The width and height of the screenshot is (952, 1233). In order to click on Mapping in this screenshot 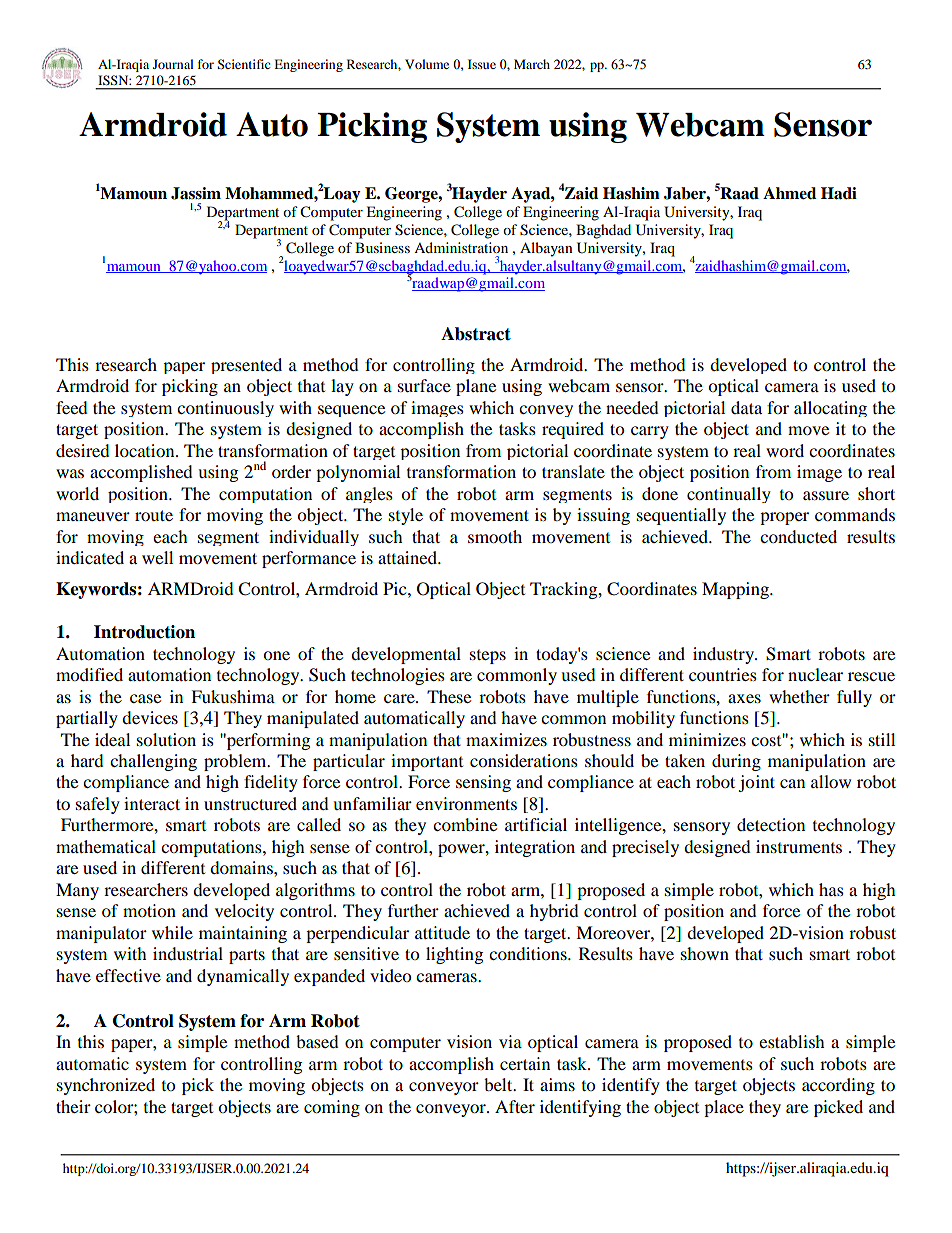, I will do `click(736, 590)`.
